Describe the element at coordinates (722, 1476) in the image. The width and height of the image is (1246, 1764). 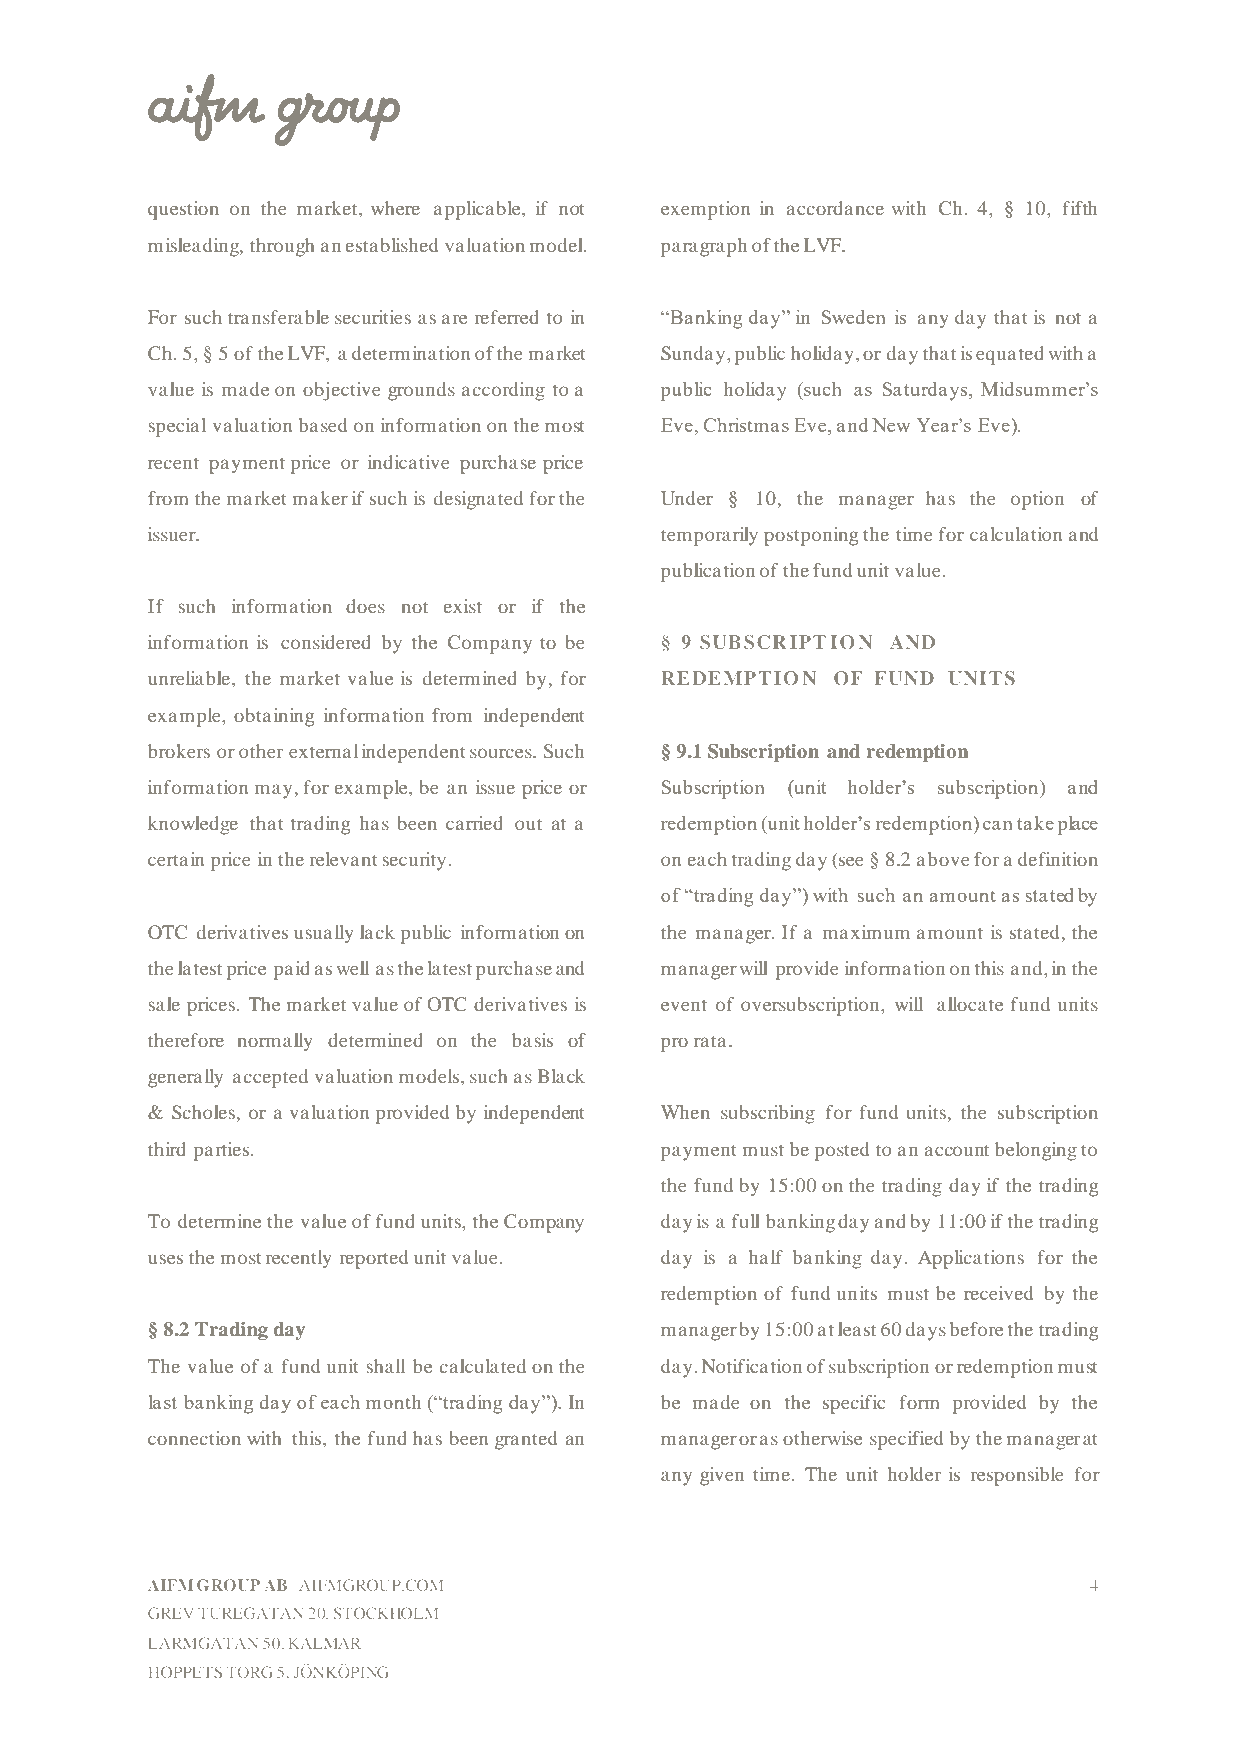
I see `given` at that location.
